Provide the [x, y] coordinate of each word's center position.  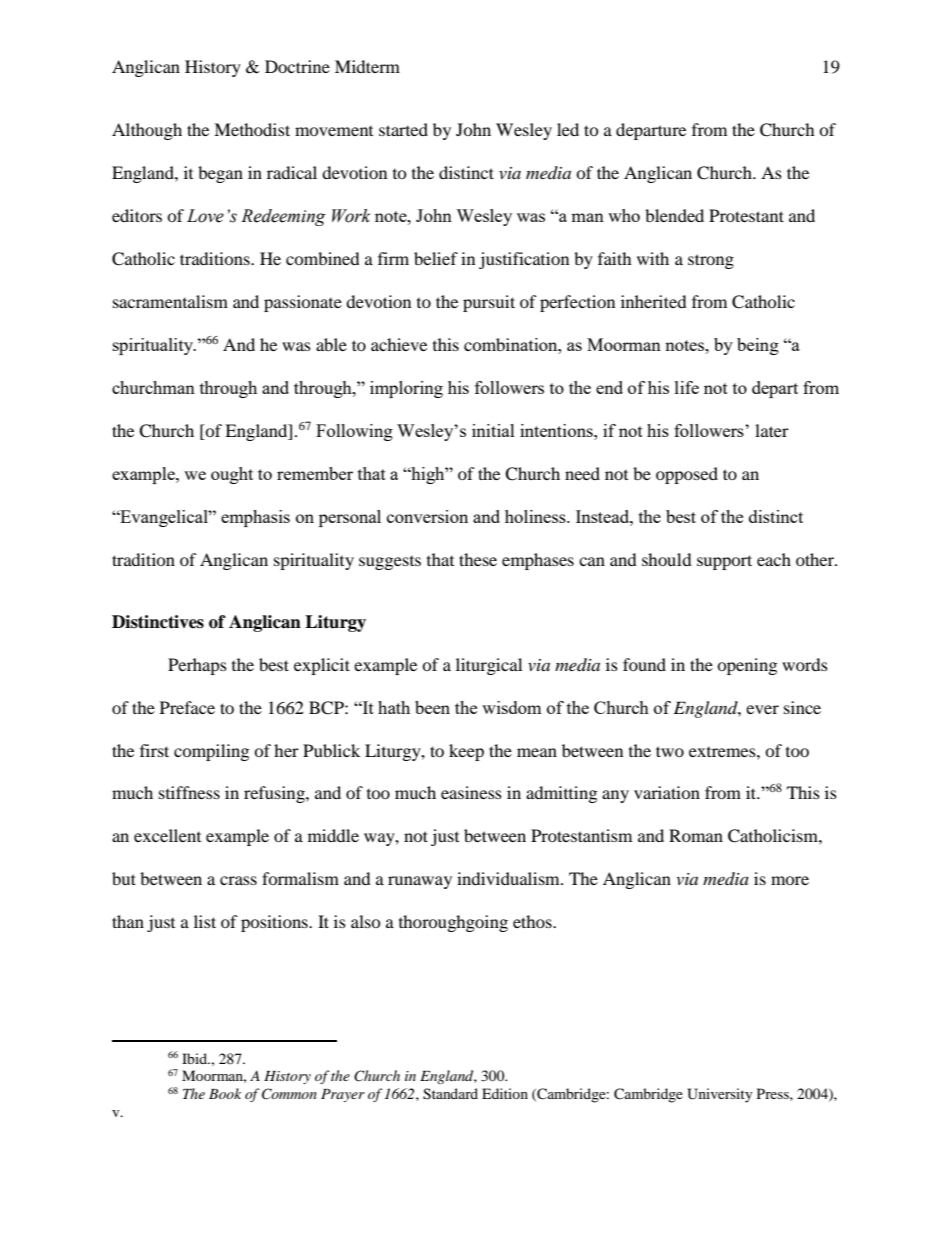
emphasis [255, 518]
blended [674, 215]
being [758, 346]
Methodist [252, 129]
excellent [167, 835]
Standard [450, 1094]
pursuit [489, 303]
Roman [696, 835]
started [403, 129]
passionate [303, 303]
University [720, 1095]
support [724, 562]
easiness [471, 792]
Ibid [195, 1058]
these [478, 559]
